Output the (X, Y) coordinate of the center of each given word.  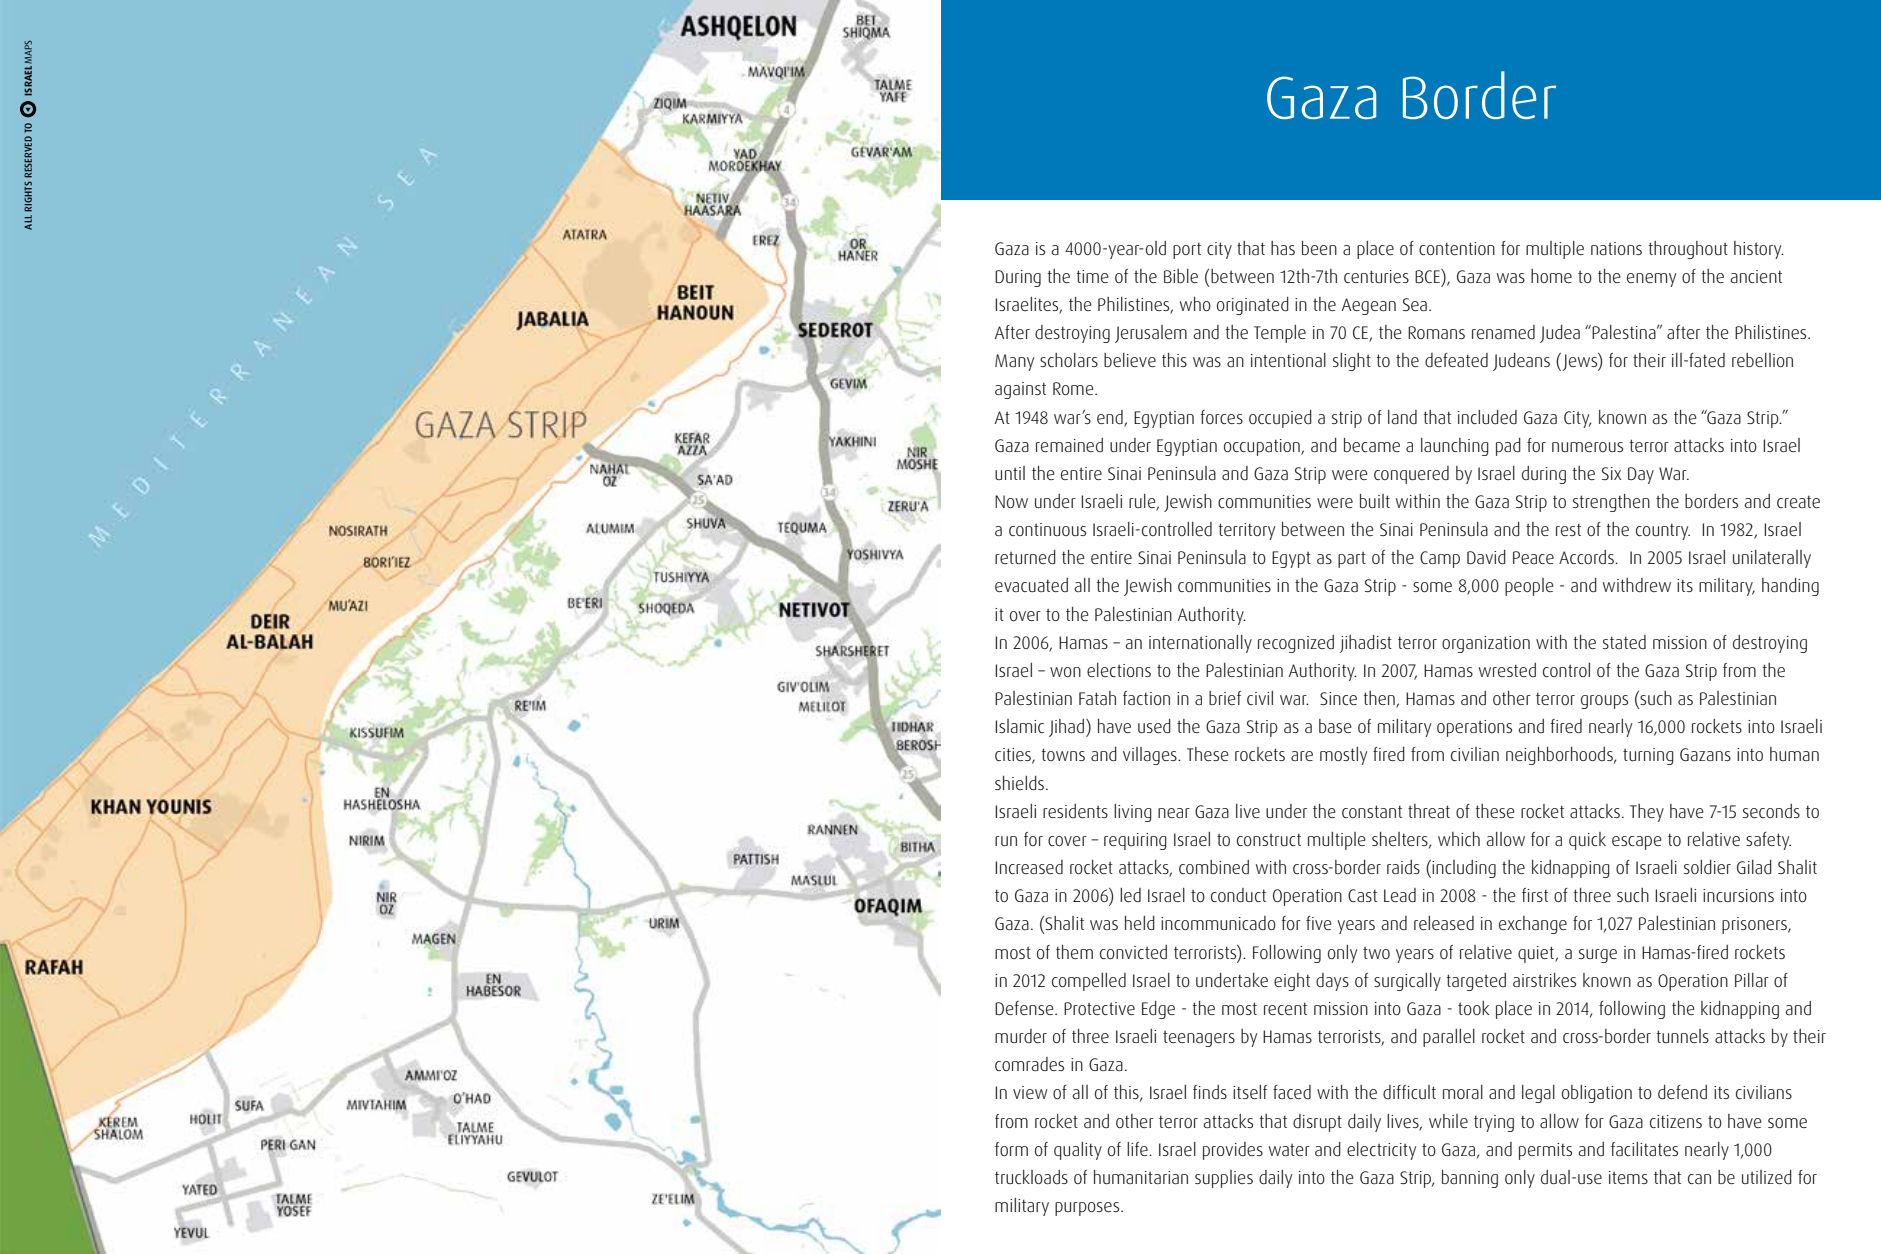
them (1074, 952)
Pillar (1752, 980)
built (1375, 501)
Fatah (1097, 698)
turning (1648, 756)
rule (1143, 502)
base (1335, 726)
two (1376, 952)
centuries (1376, 276)
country (1663, 532)
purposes (1088, 1209)
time (1093, 276)
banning (1470, 1179)
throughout (1688, 250)
